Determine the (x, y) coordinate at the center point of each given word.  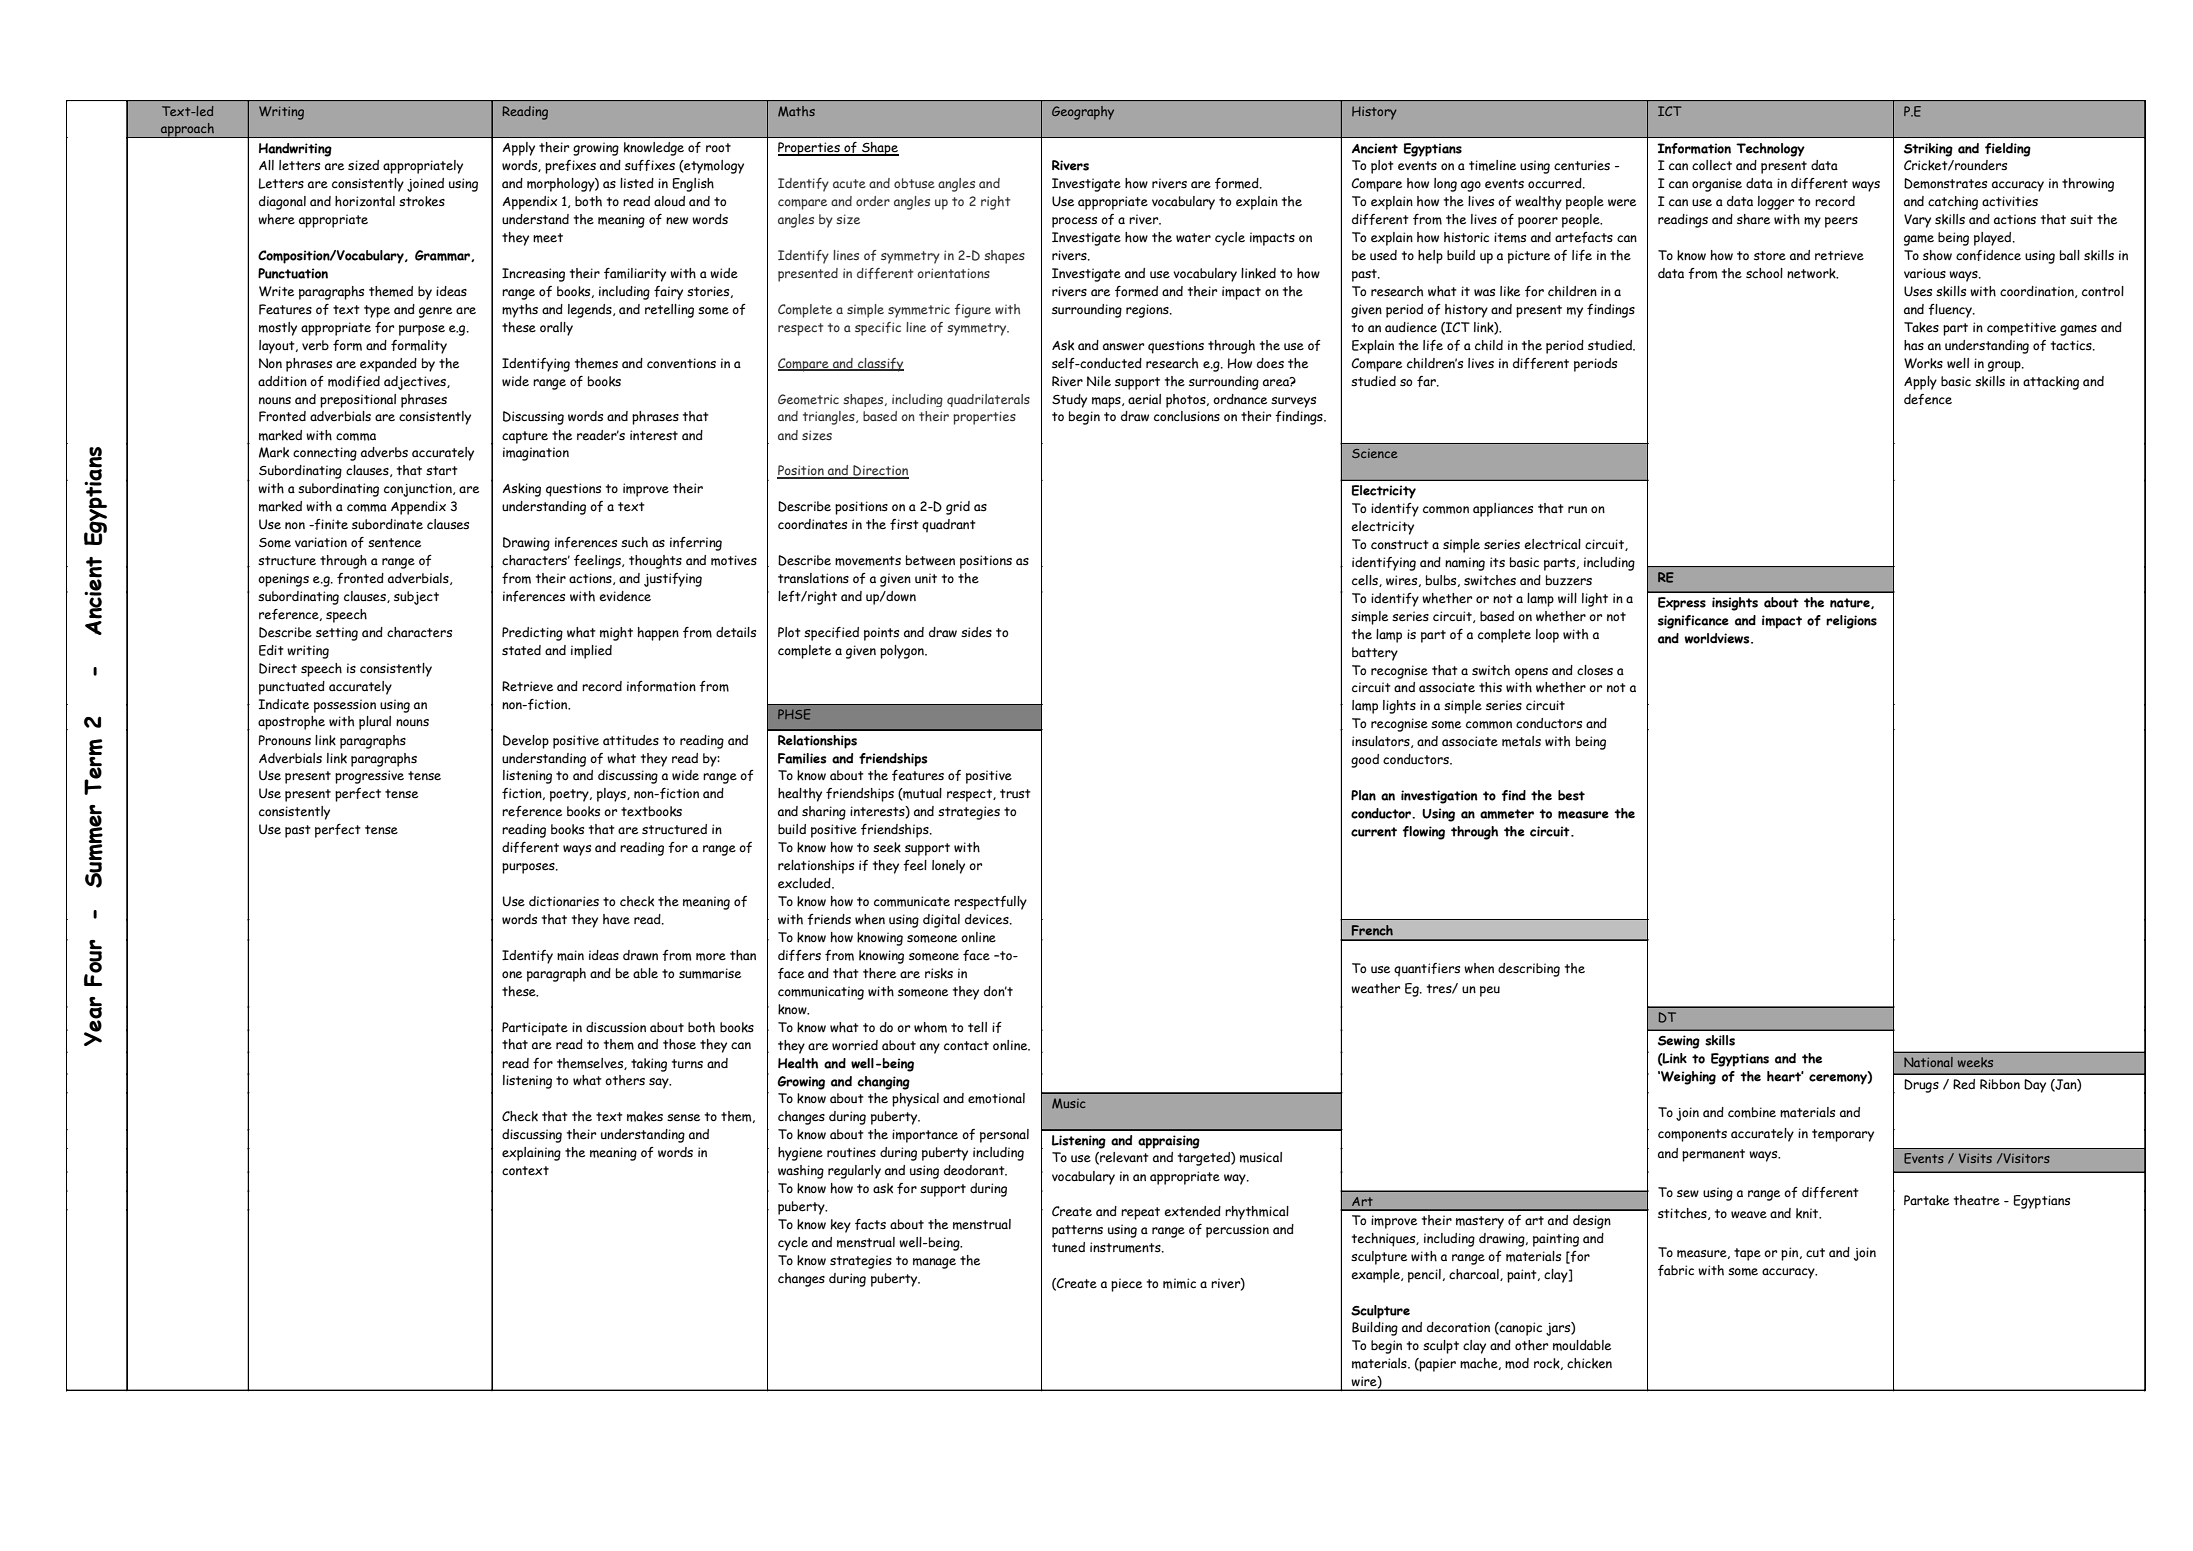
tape (1747, 1254)
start (442, 470)
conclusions (1187, 416)
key (841, 1226)
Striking (1928, 150)
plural (375, 723)
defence (1928, 399)
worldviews (1718, 638)
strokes (422, 201)
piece (1126, 1285)
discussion (616, 1027)
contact (966, 1045)
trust (1015, 793)
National (1928, 1062)
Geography (1083, 113)
